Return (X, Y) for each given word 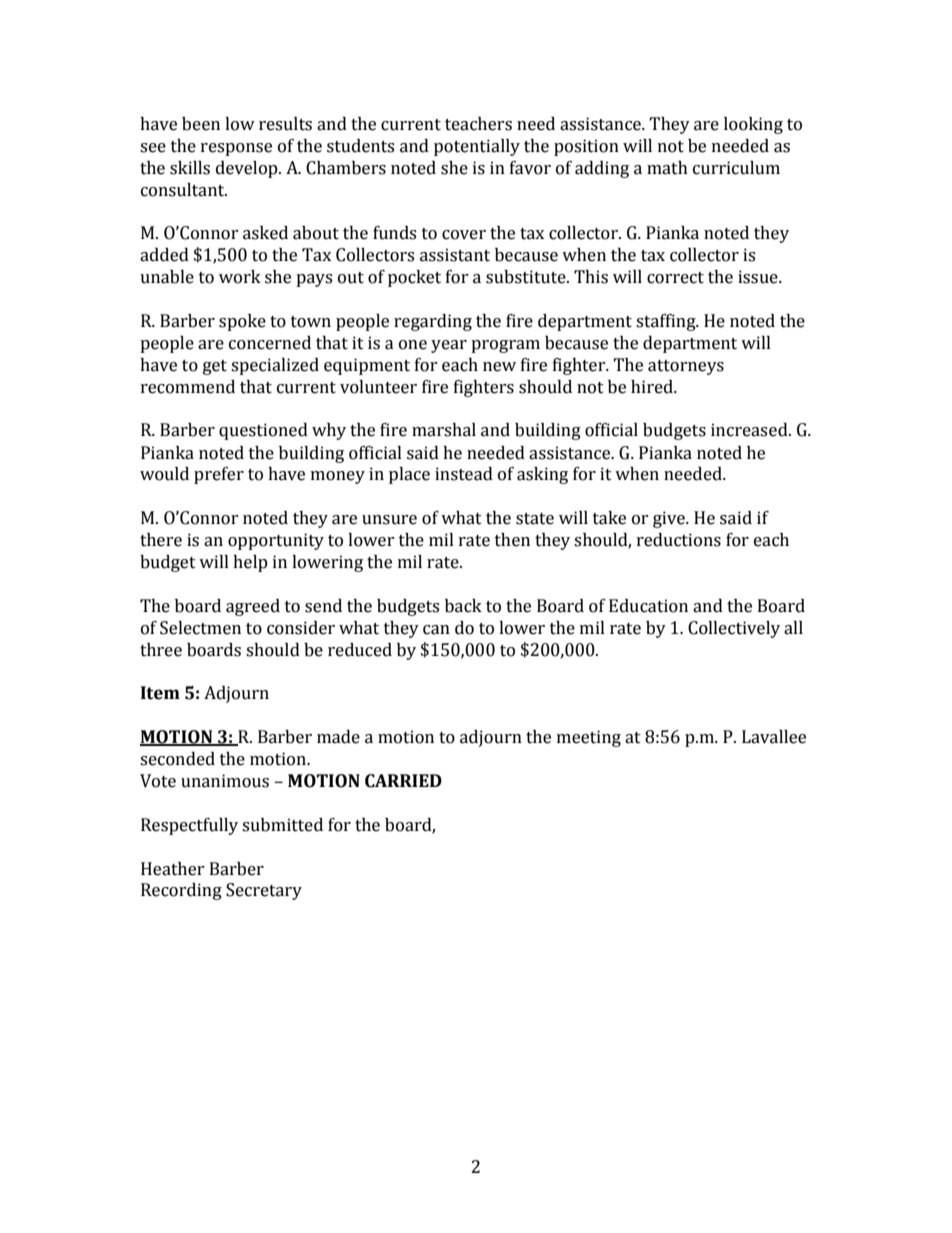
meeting (589, 738)
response (236, 149)
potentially (477, 147)
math (667, 168)
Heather (173, 869)
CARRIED (403, 781)
